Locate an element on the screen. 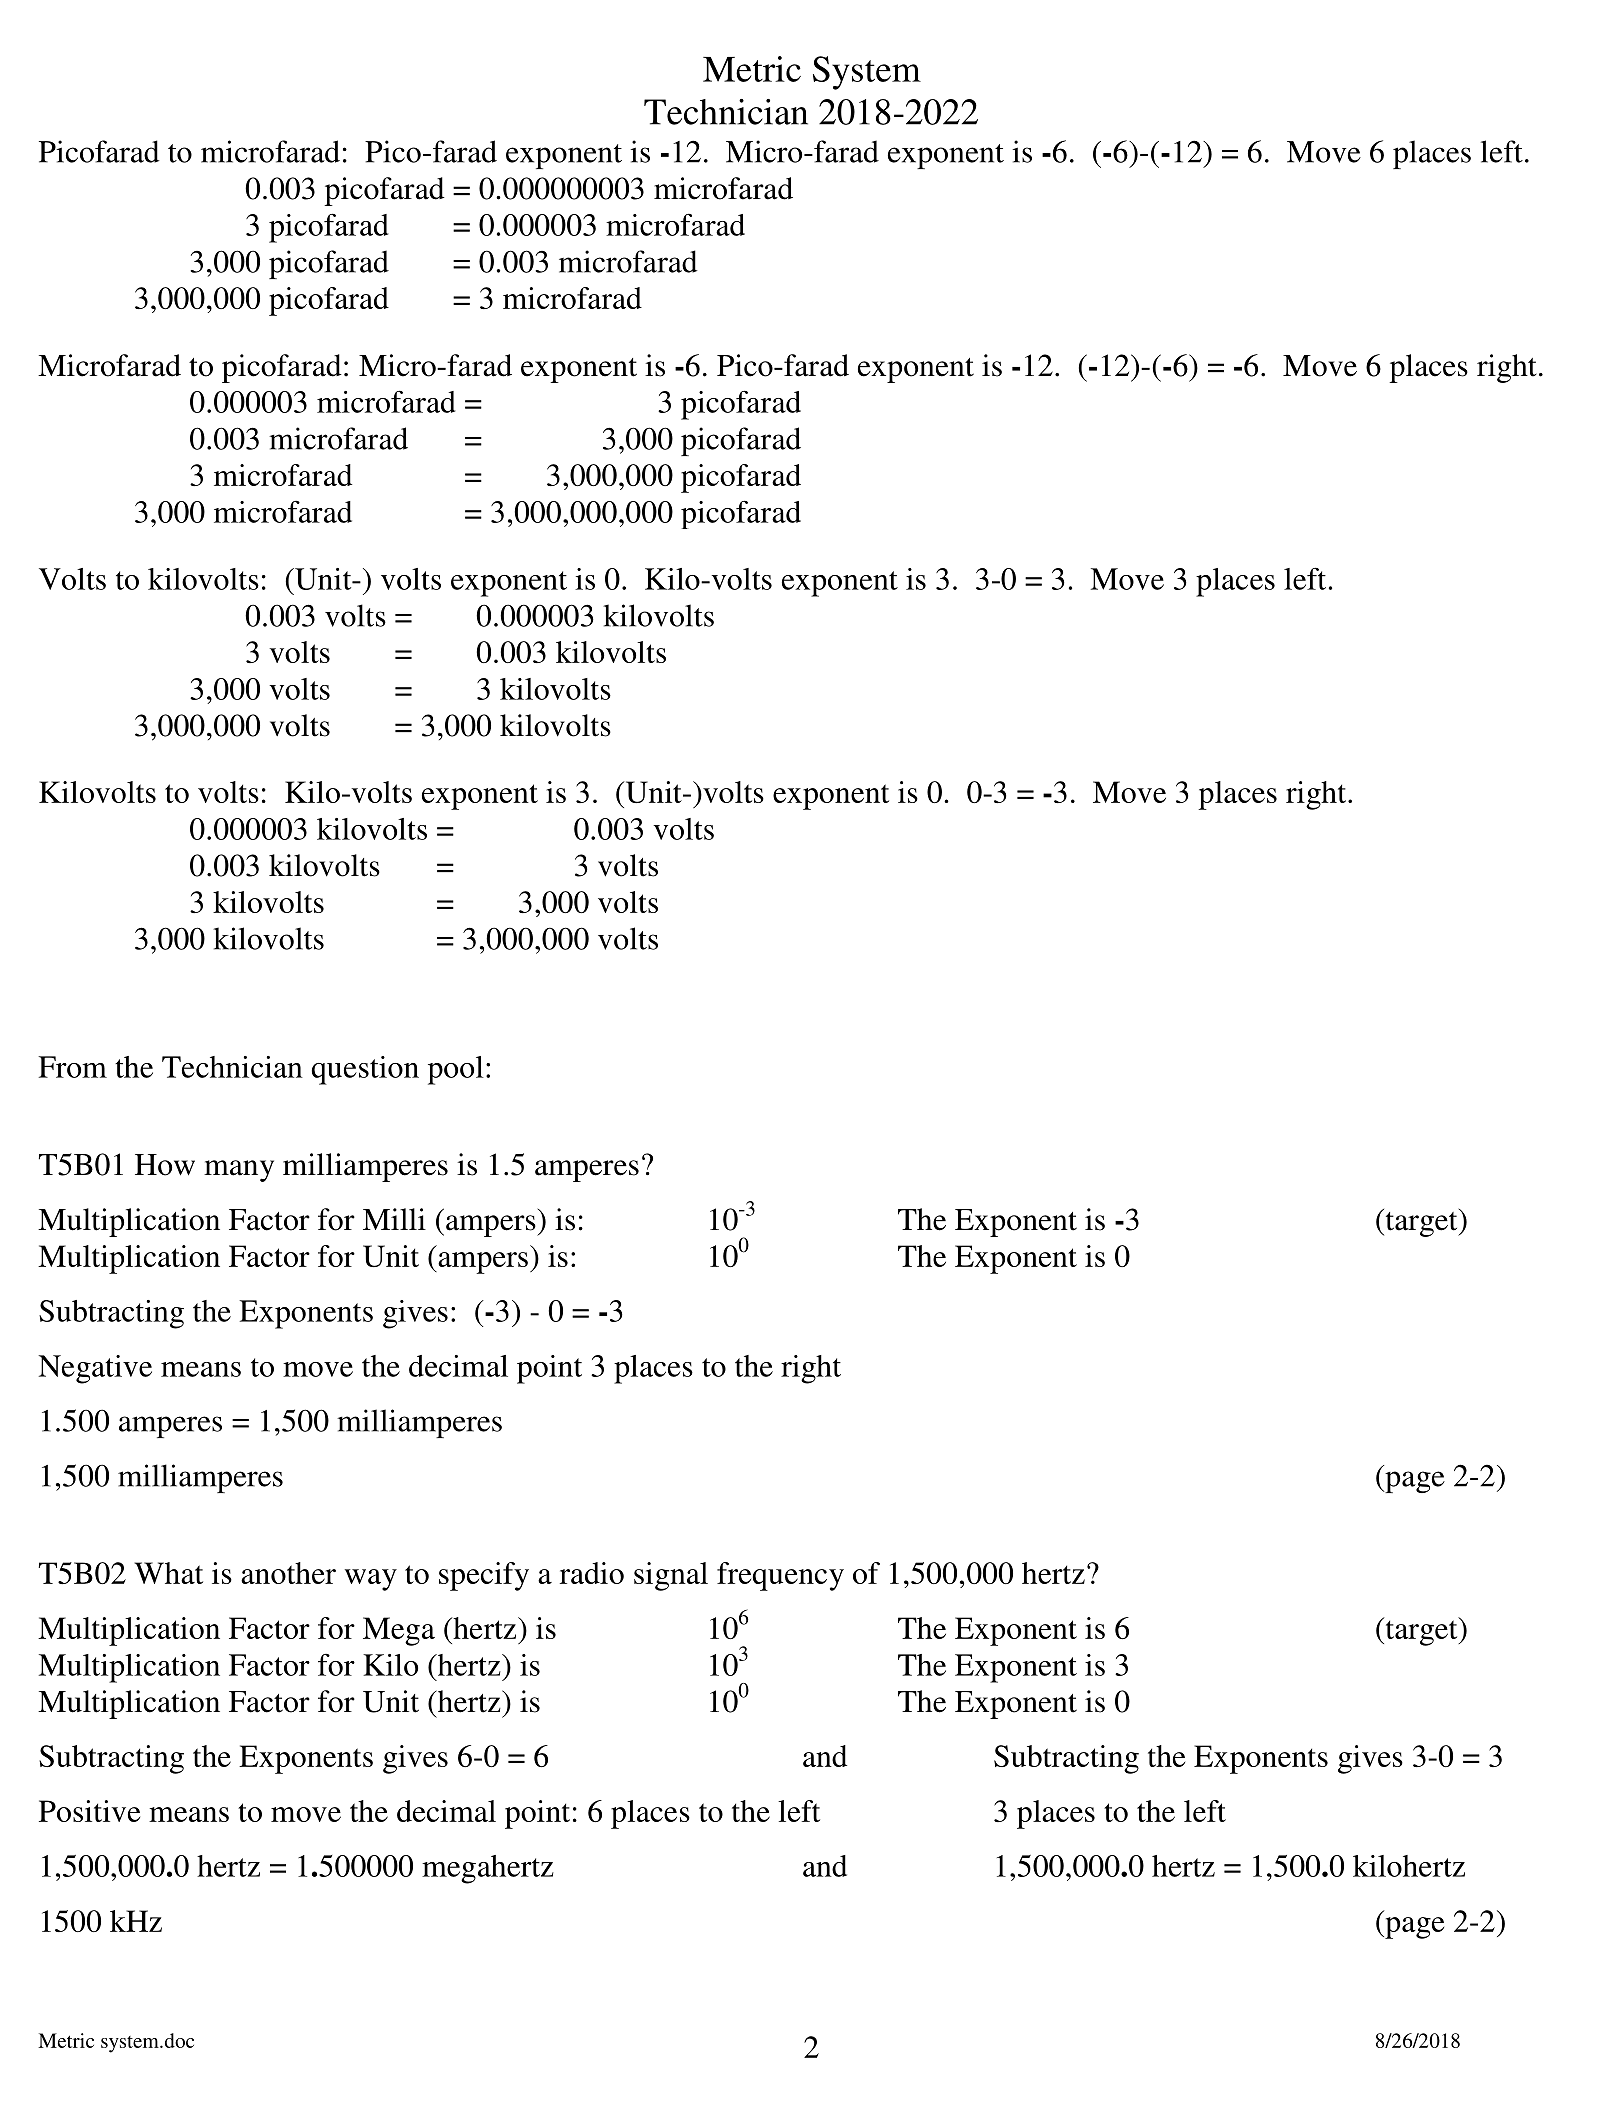  Positive is located at coordinates (89, 1811).
